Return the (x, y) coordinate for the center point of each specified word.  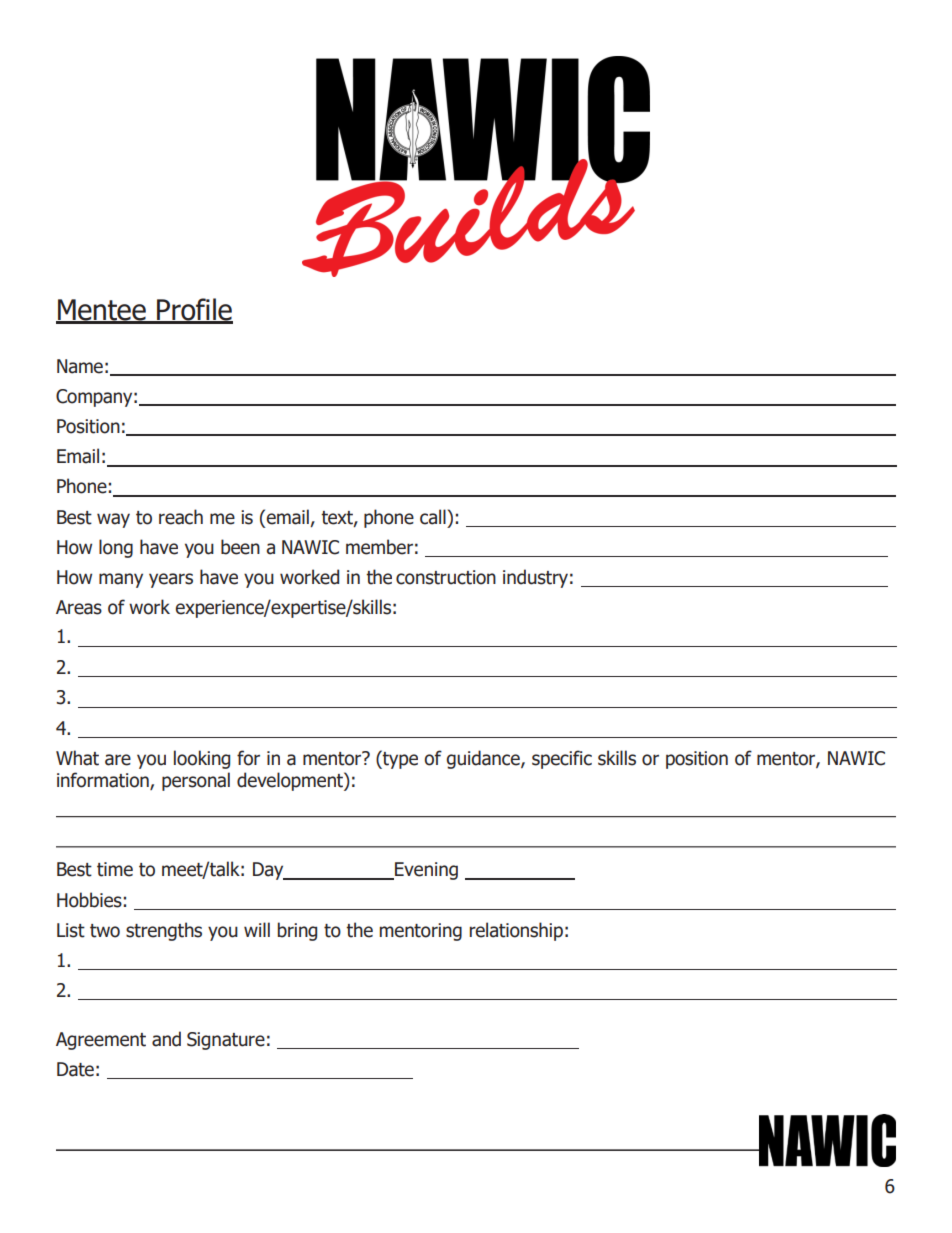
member (379, 547)
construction (446, 577)
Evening (425, 871)
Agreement (101, 1041)
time (115, 869)
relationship (516, 931)
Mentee (102, 311)
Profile (194, 310)
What (77, 758)
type (399, 759)
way (113, 520)
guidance (484, 759)
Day (269, 871)
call (433, 517)
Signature (226, 1041)
